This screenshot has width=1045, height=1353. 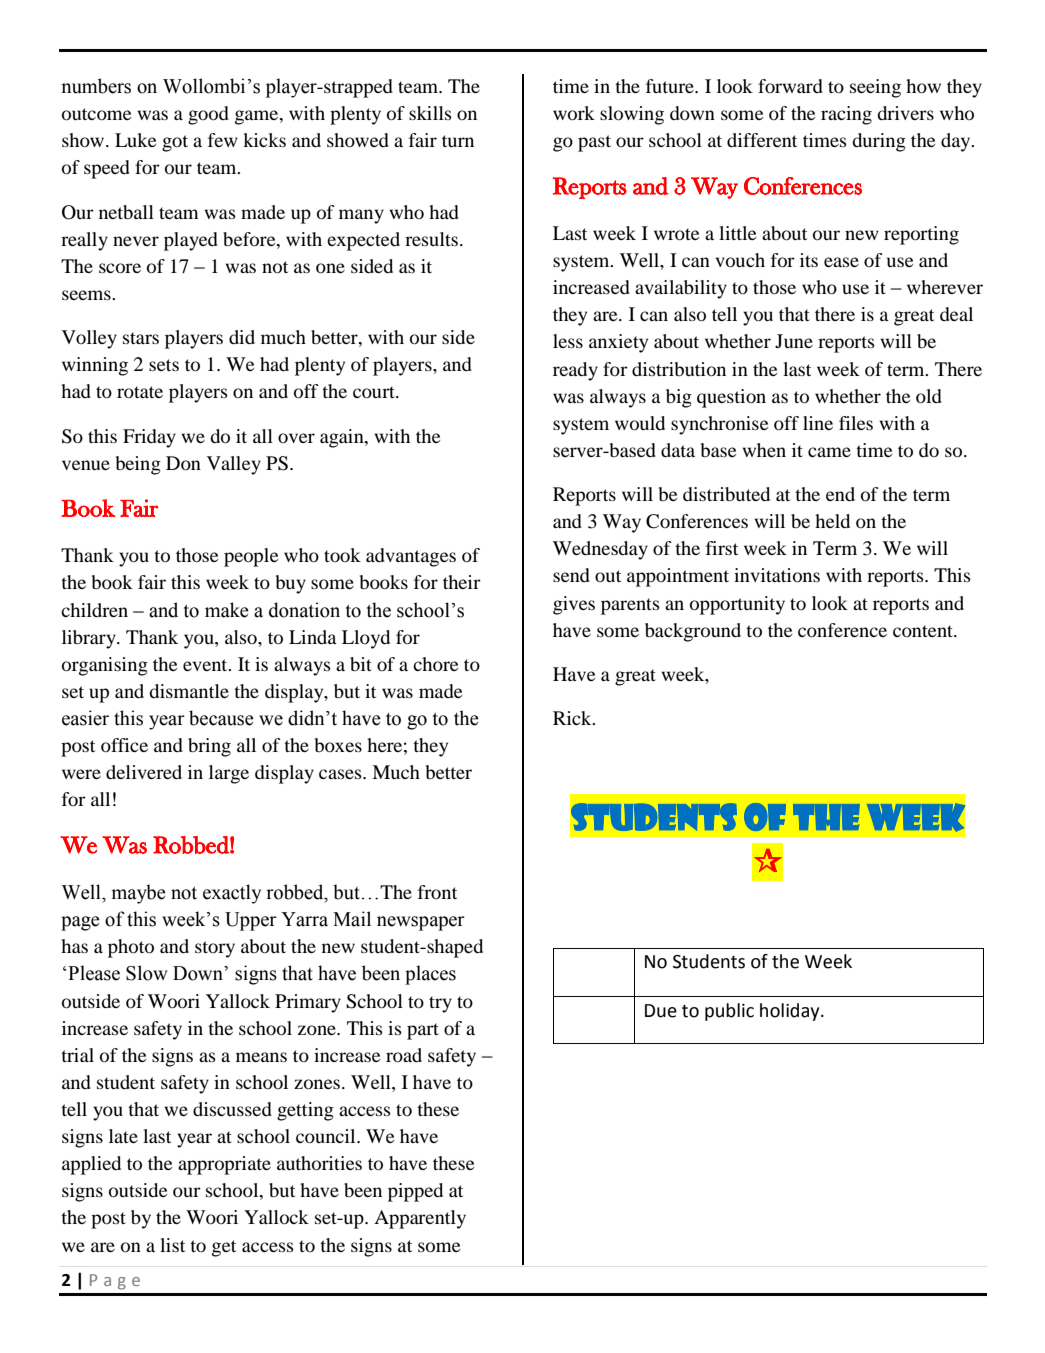 I want to click on racing, so click(x=846, y=115).
